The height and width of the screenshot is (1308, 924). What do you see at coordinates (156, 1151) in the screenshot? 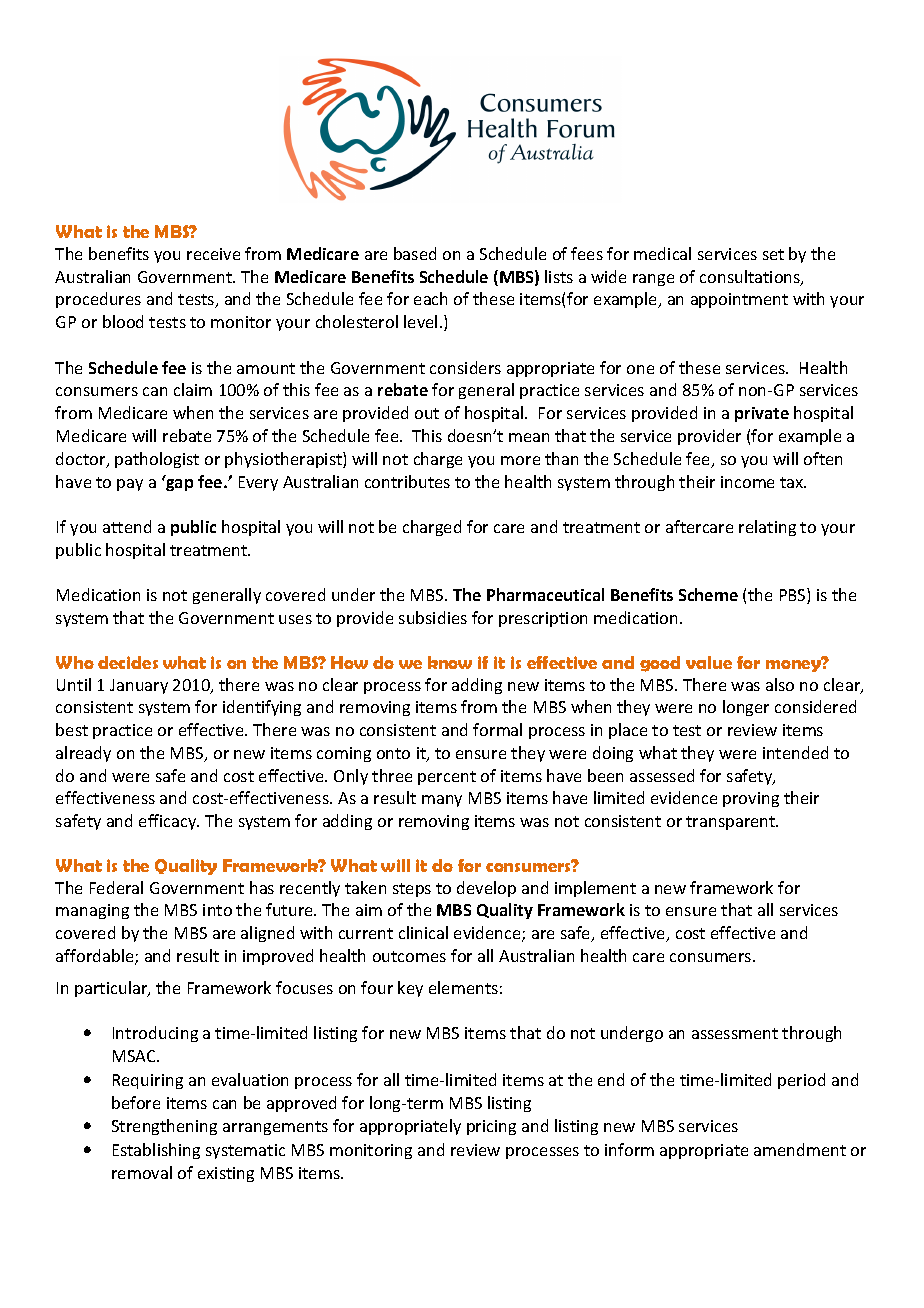
I see `Establishing` at bounding box center [156, 1151].
